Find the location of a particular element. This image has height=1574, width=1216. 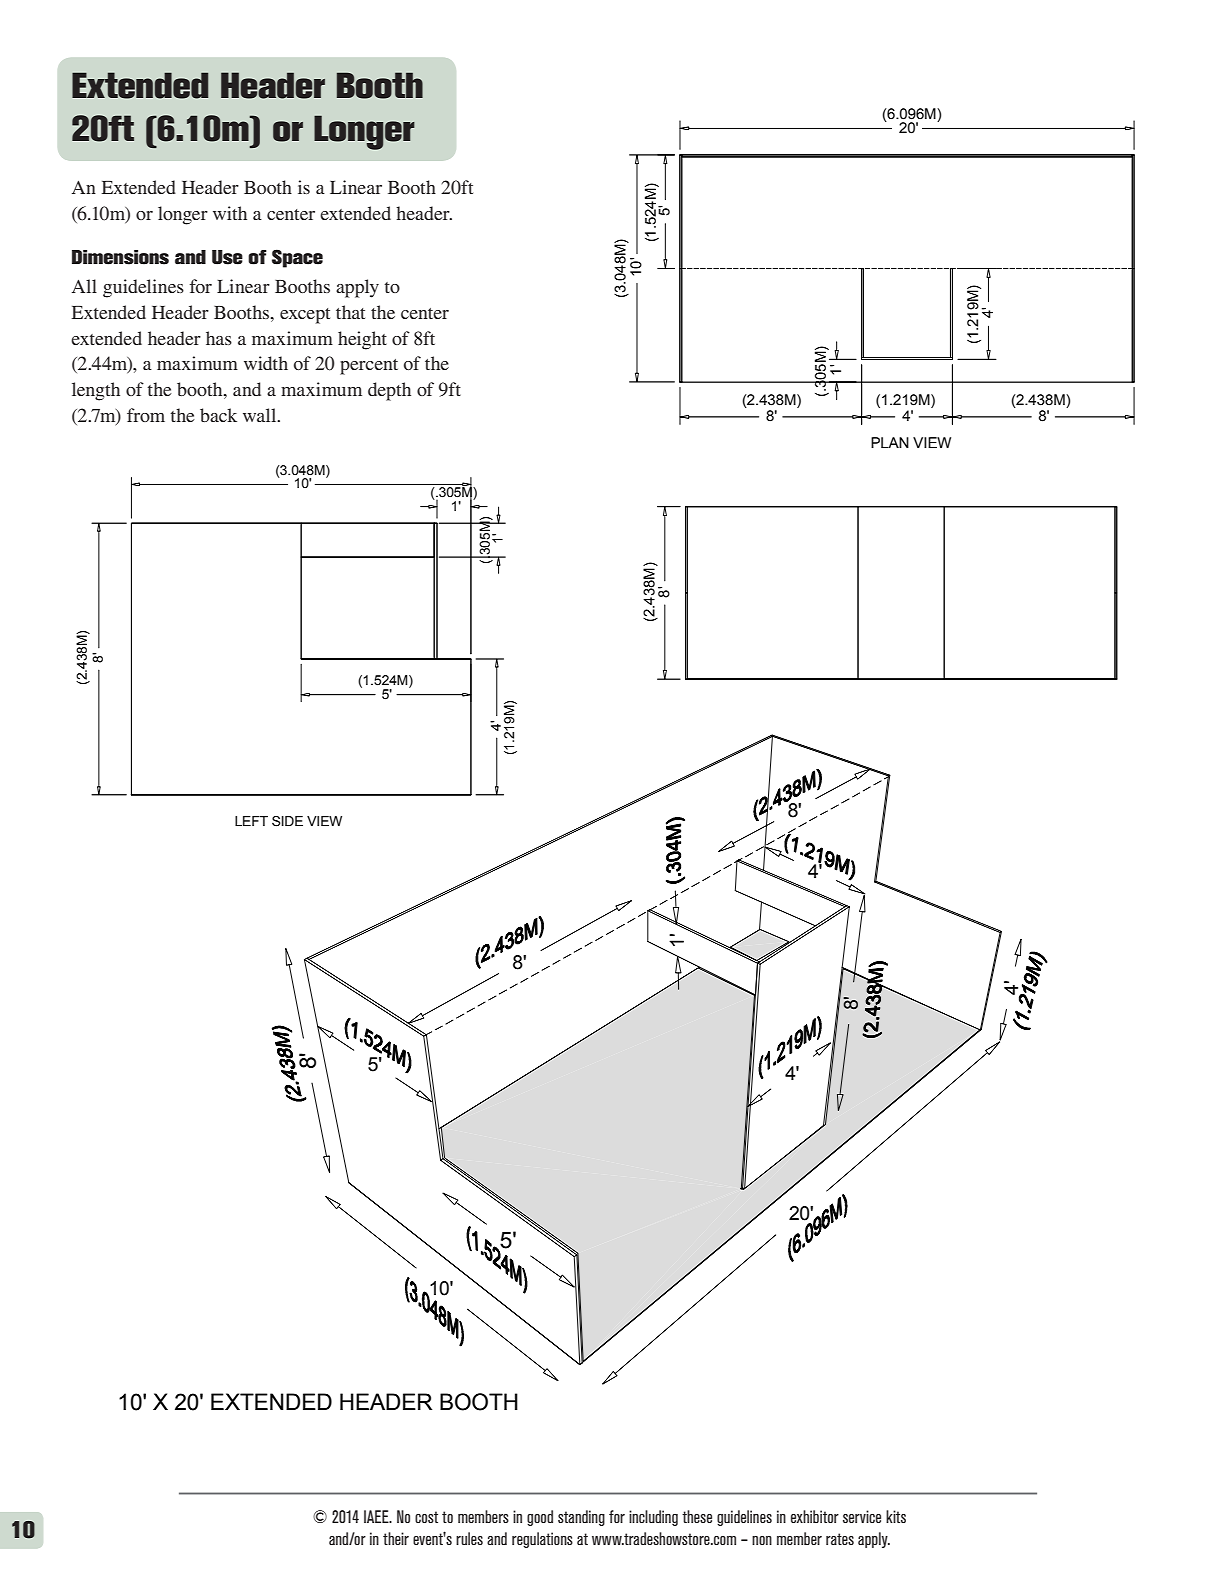

width is located at coordinates (266, 363).
